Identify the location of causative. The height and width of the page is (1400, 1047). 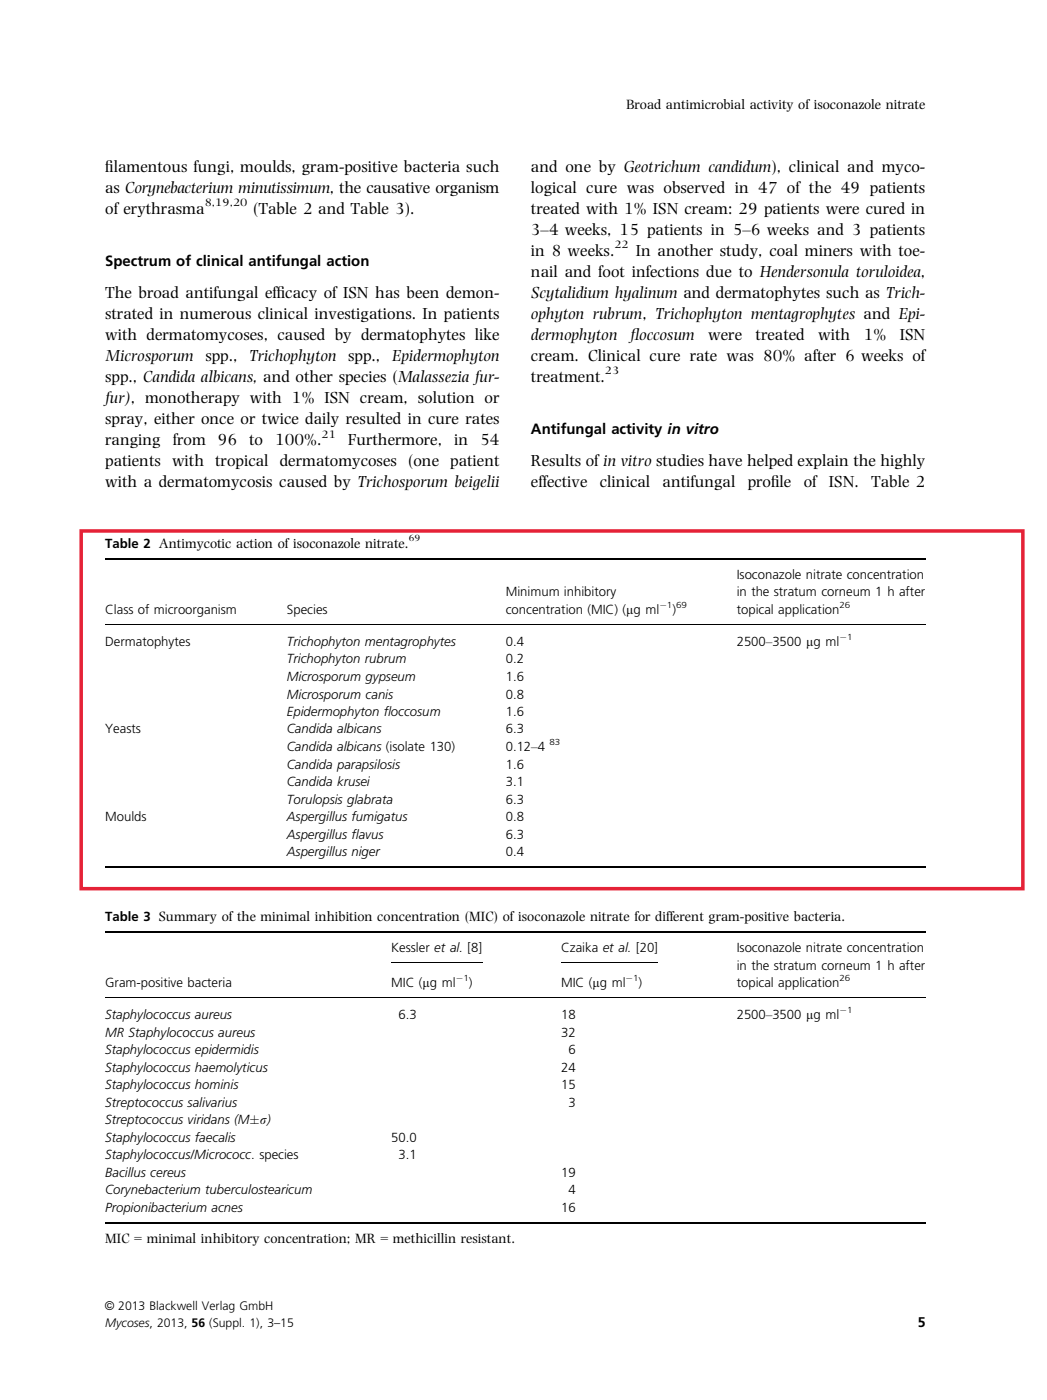
(398, 187).
